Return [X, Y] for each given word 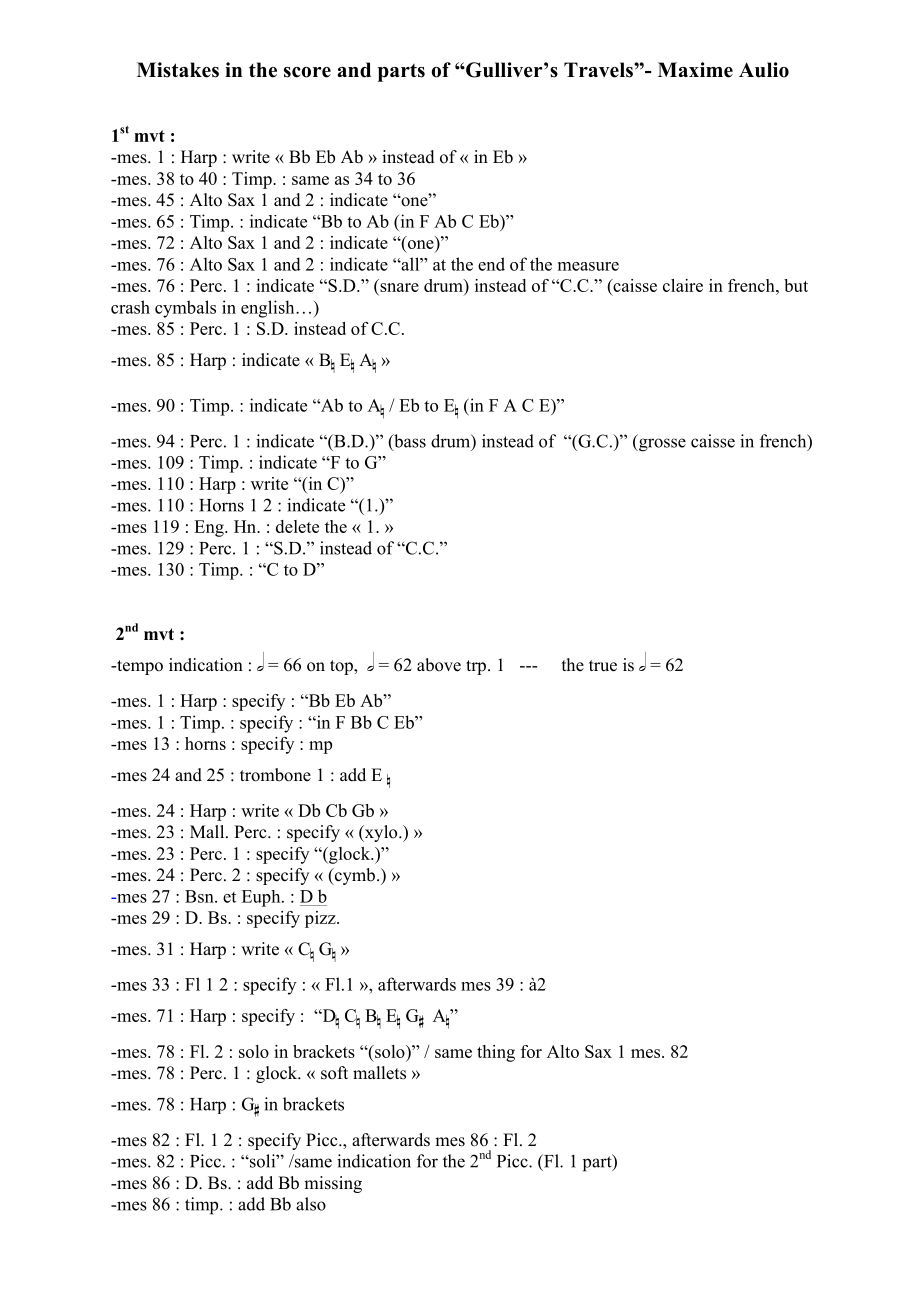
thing [496, 1053]
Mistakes [178, 70]
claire [683, 285]
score [307, 72]
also [311, 1204]
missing [333, 1184]
